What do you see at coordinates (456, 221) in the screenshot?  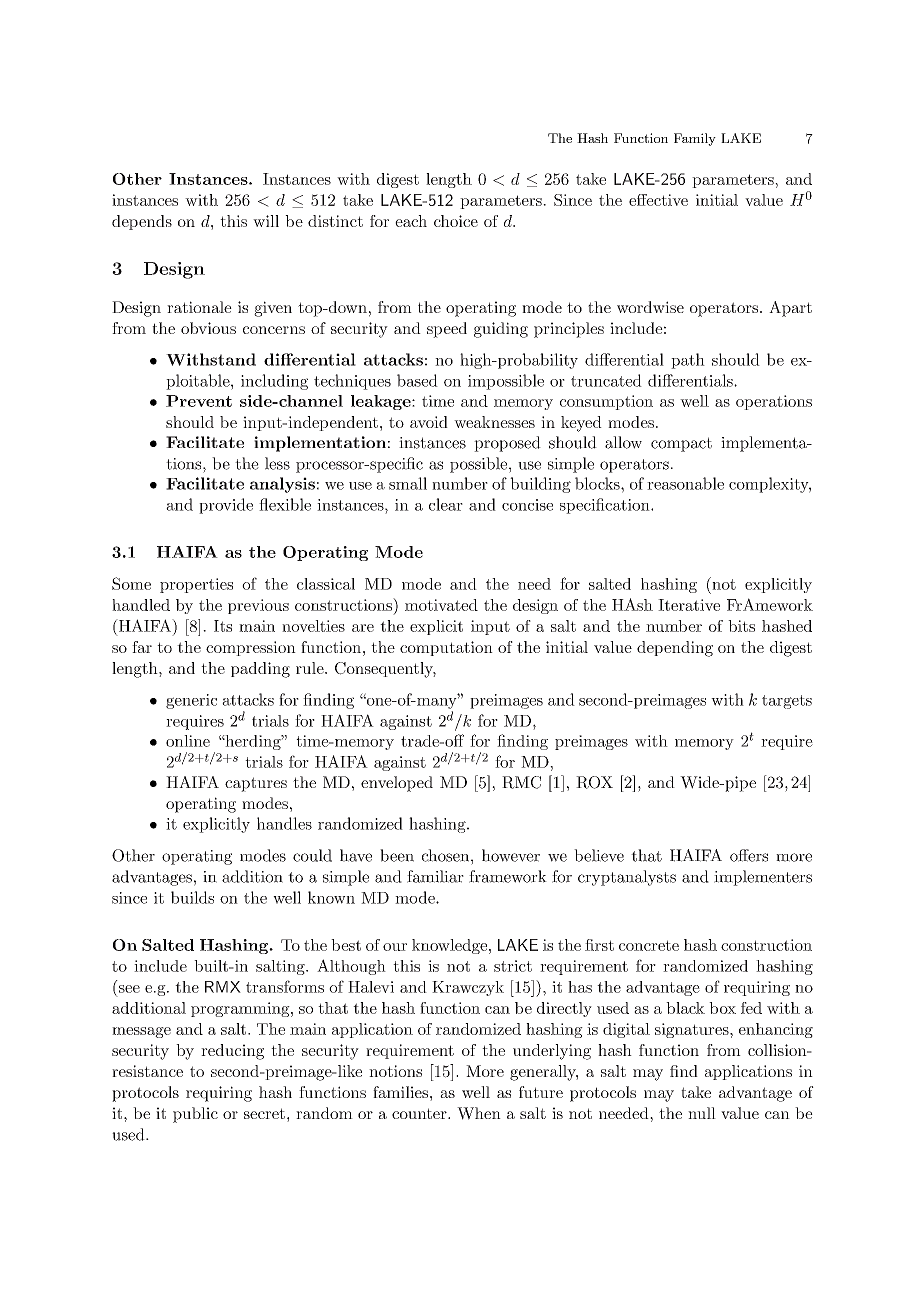 I see `choice` at bounding box center [456, 221].
